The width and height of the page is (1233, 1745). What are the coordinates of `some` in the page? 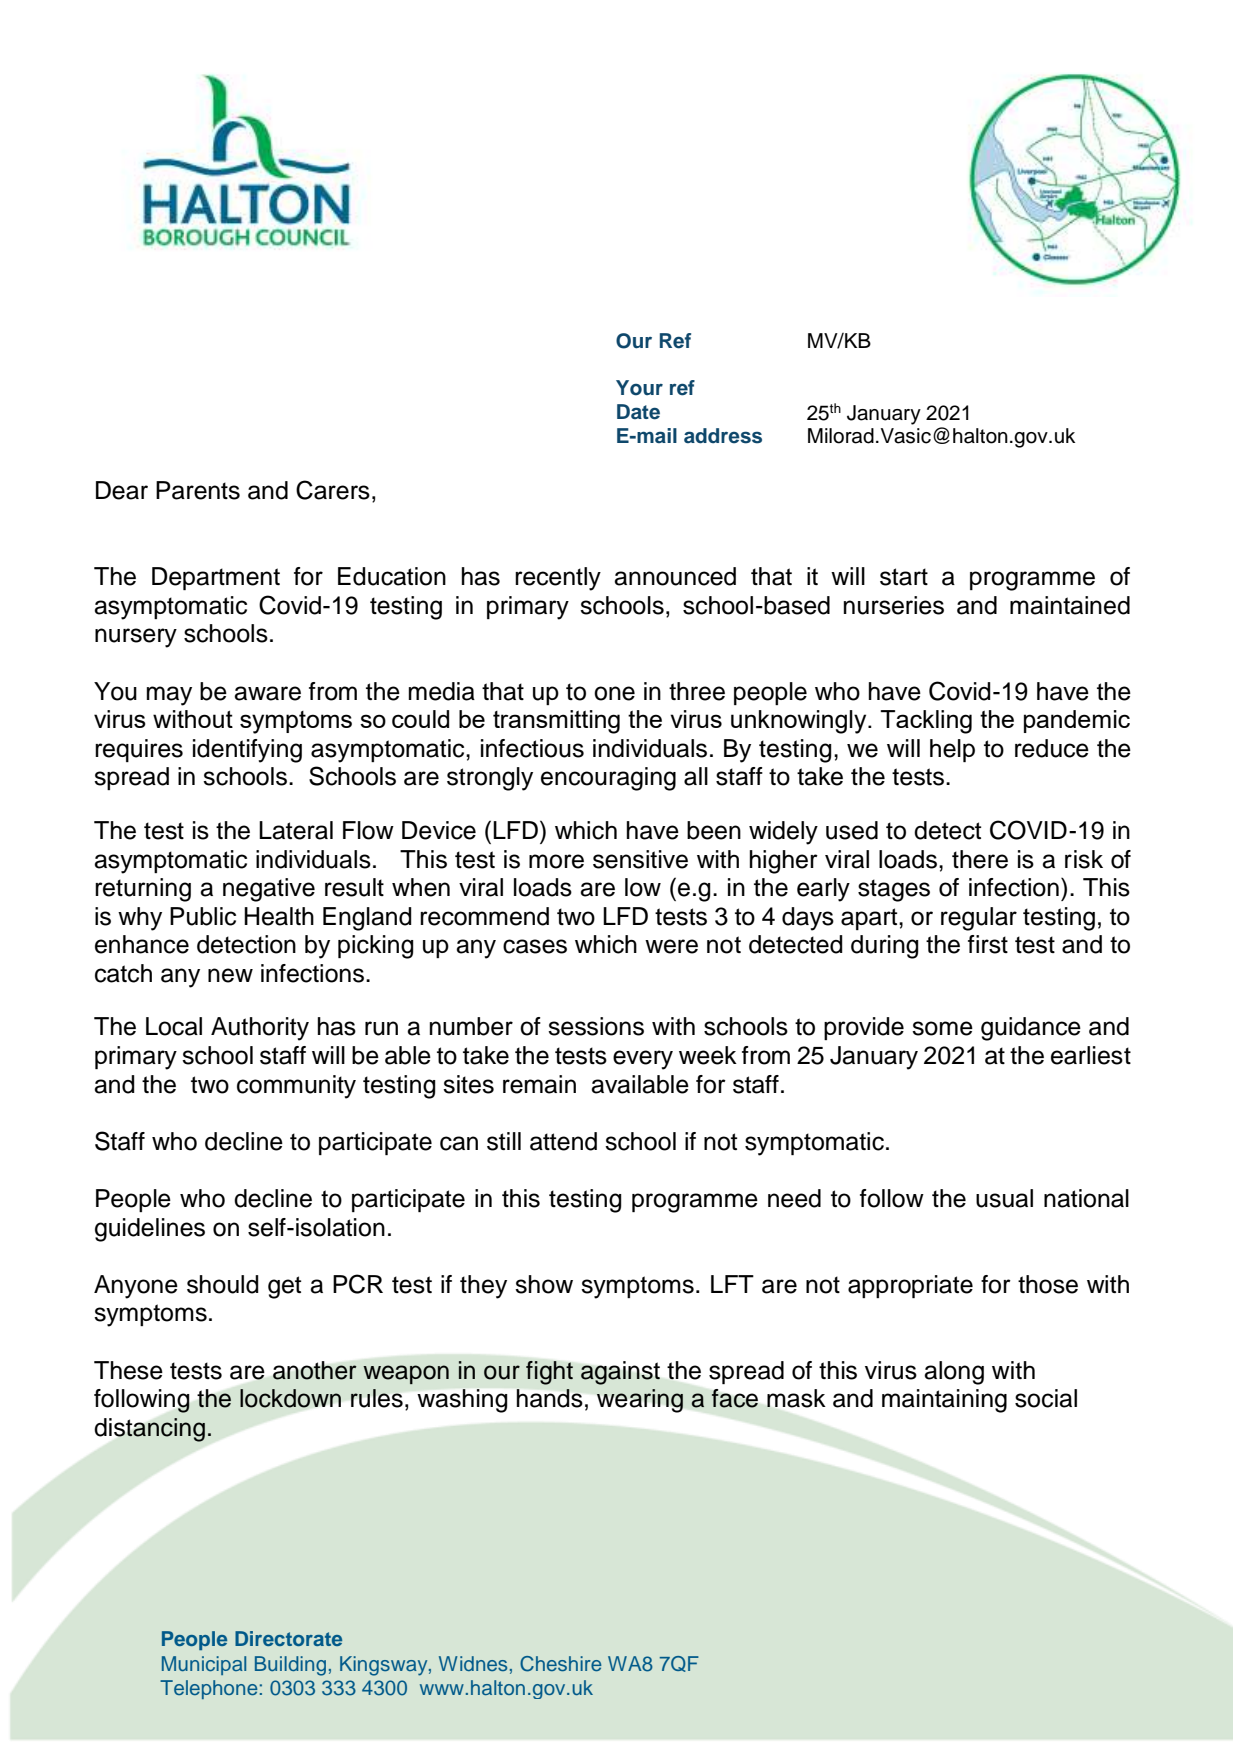 It's located at (942, 1028).
